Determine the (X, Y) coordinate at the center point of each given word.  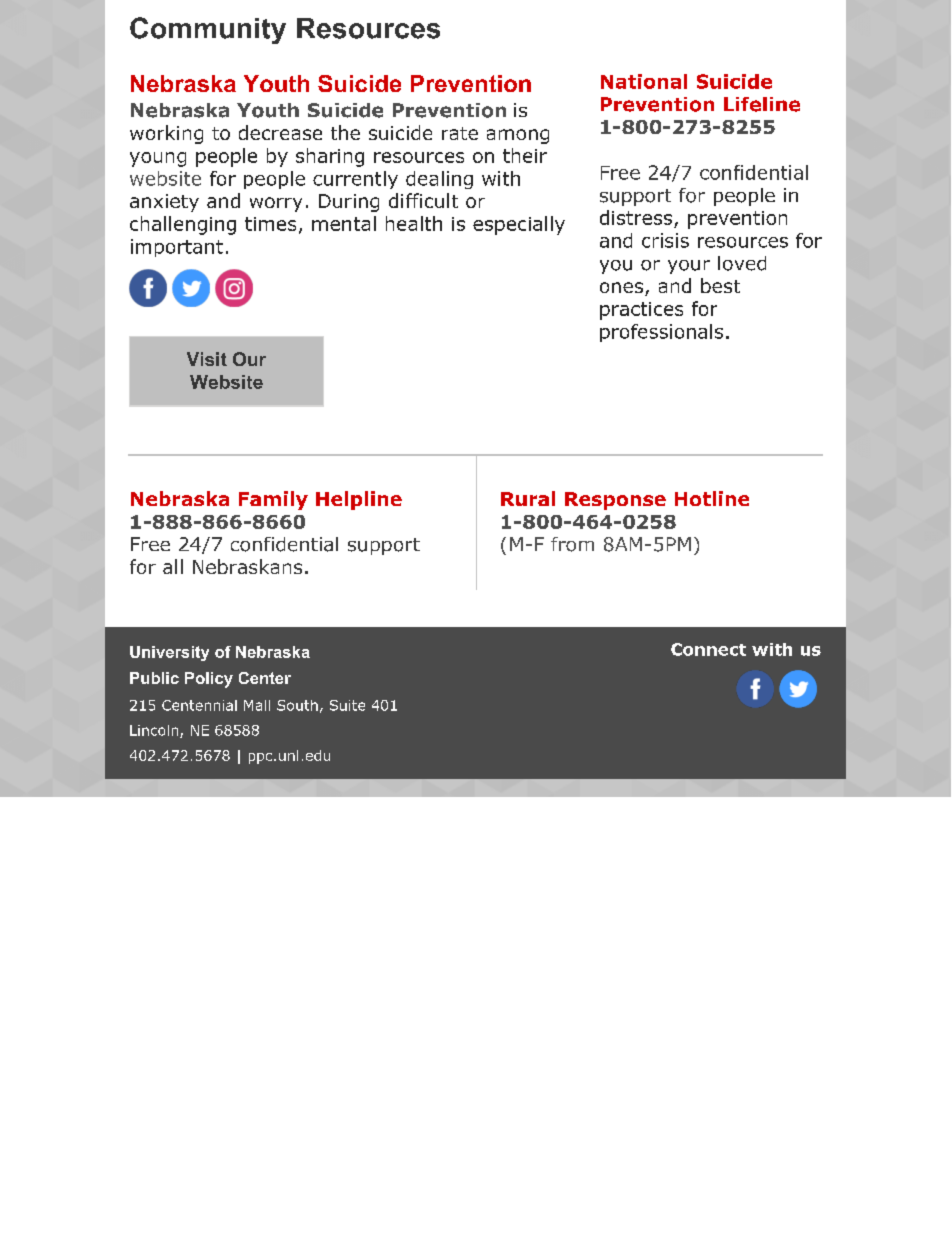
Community (208, 30)
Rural (528, 498)
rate (460, 133)
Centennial (199, 705)
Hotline (712, 498)
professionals (661, 333)
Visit (207, 359)
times (270, 224)
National (644, 81)
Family (273, 500)
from (572, 544)
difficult (423, 200)
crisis (665, 240)
